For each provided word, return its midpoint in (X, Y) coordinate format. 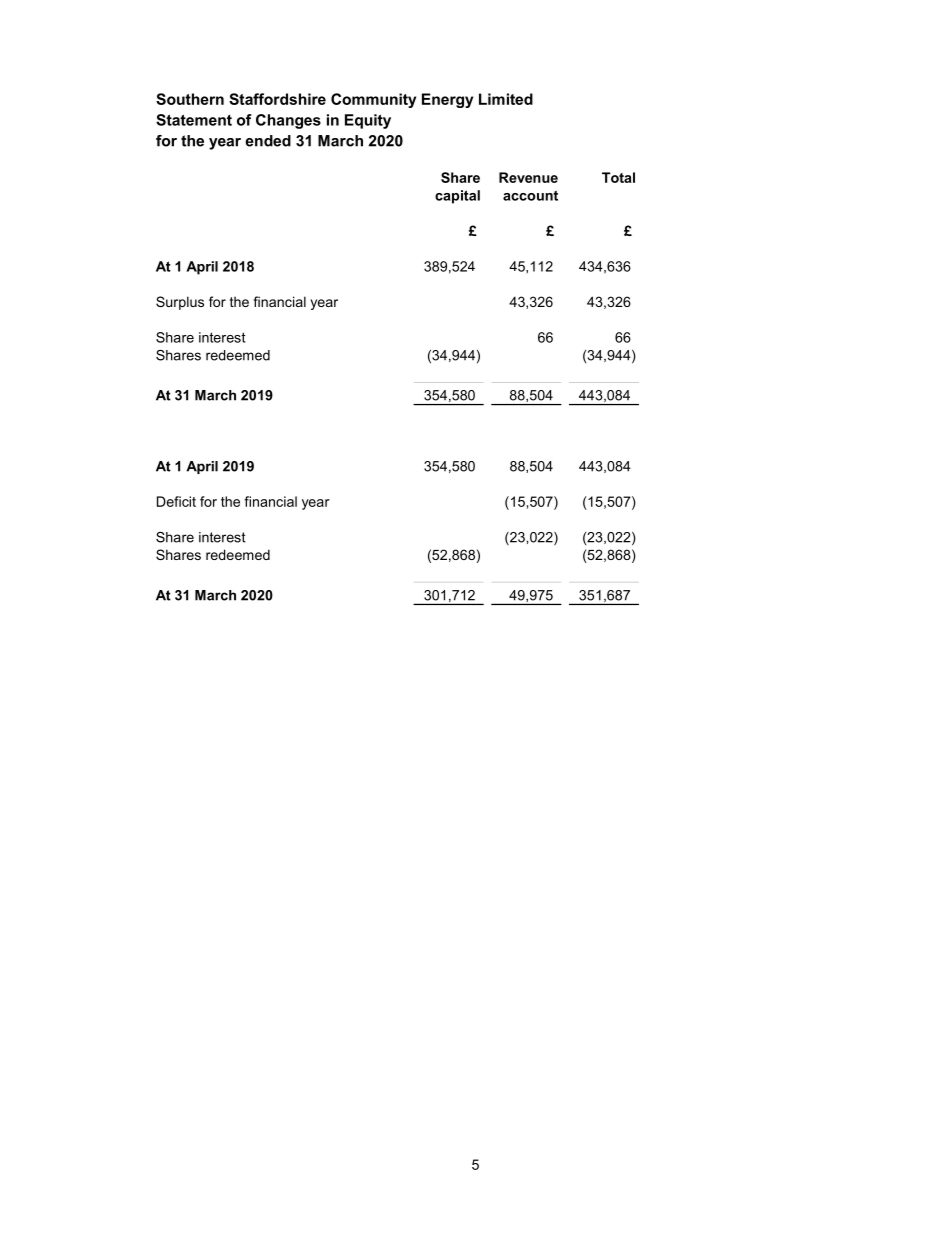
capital (457, 197)
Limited (506, 99)
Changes (288, 121)
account (530, 195)
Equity (368, 121)
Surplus (180, 303)
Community (373, 100)
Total (618, 177)
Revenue (528, 177)
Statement (194, 120)
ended (268, 141)
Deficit (176, 501)
